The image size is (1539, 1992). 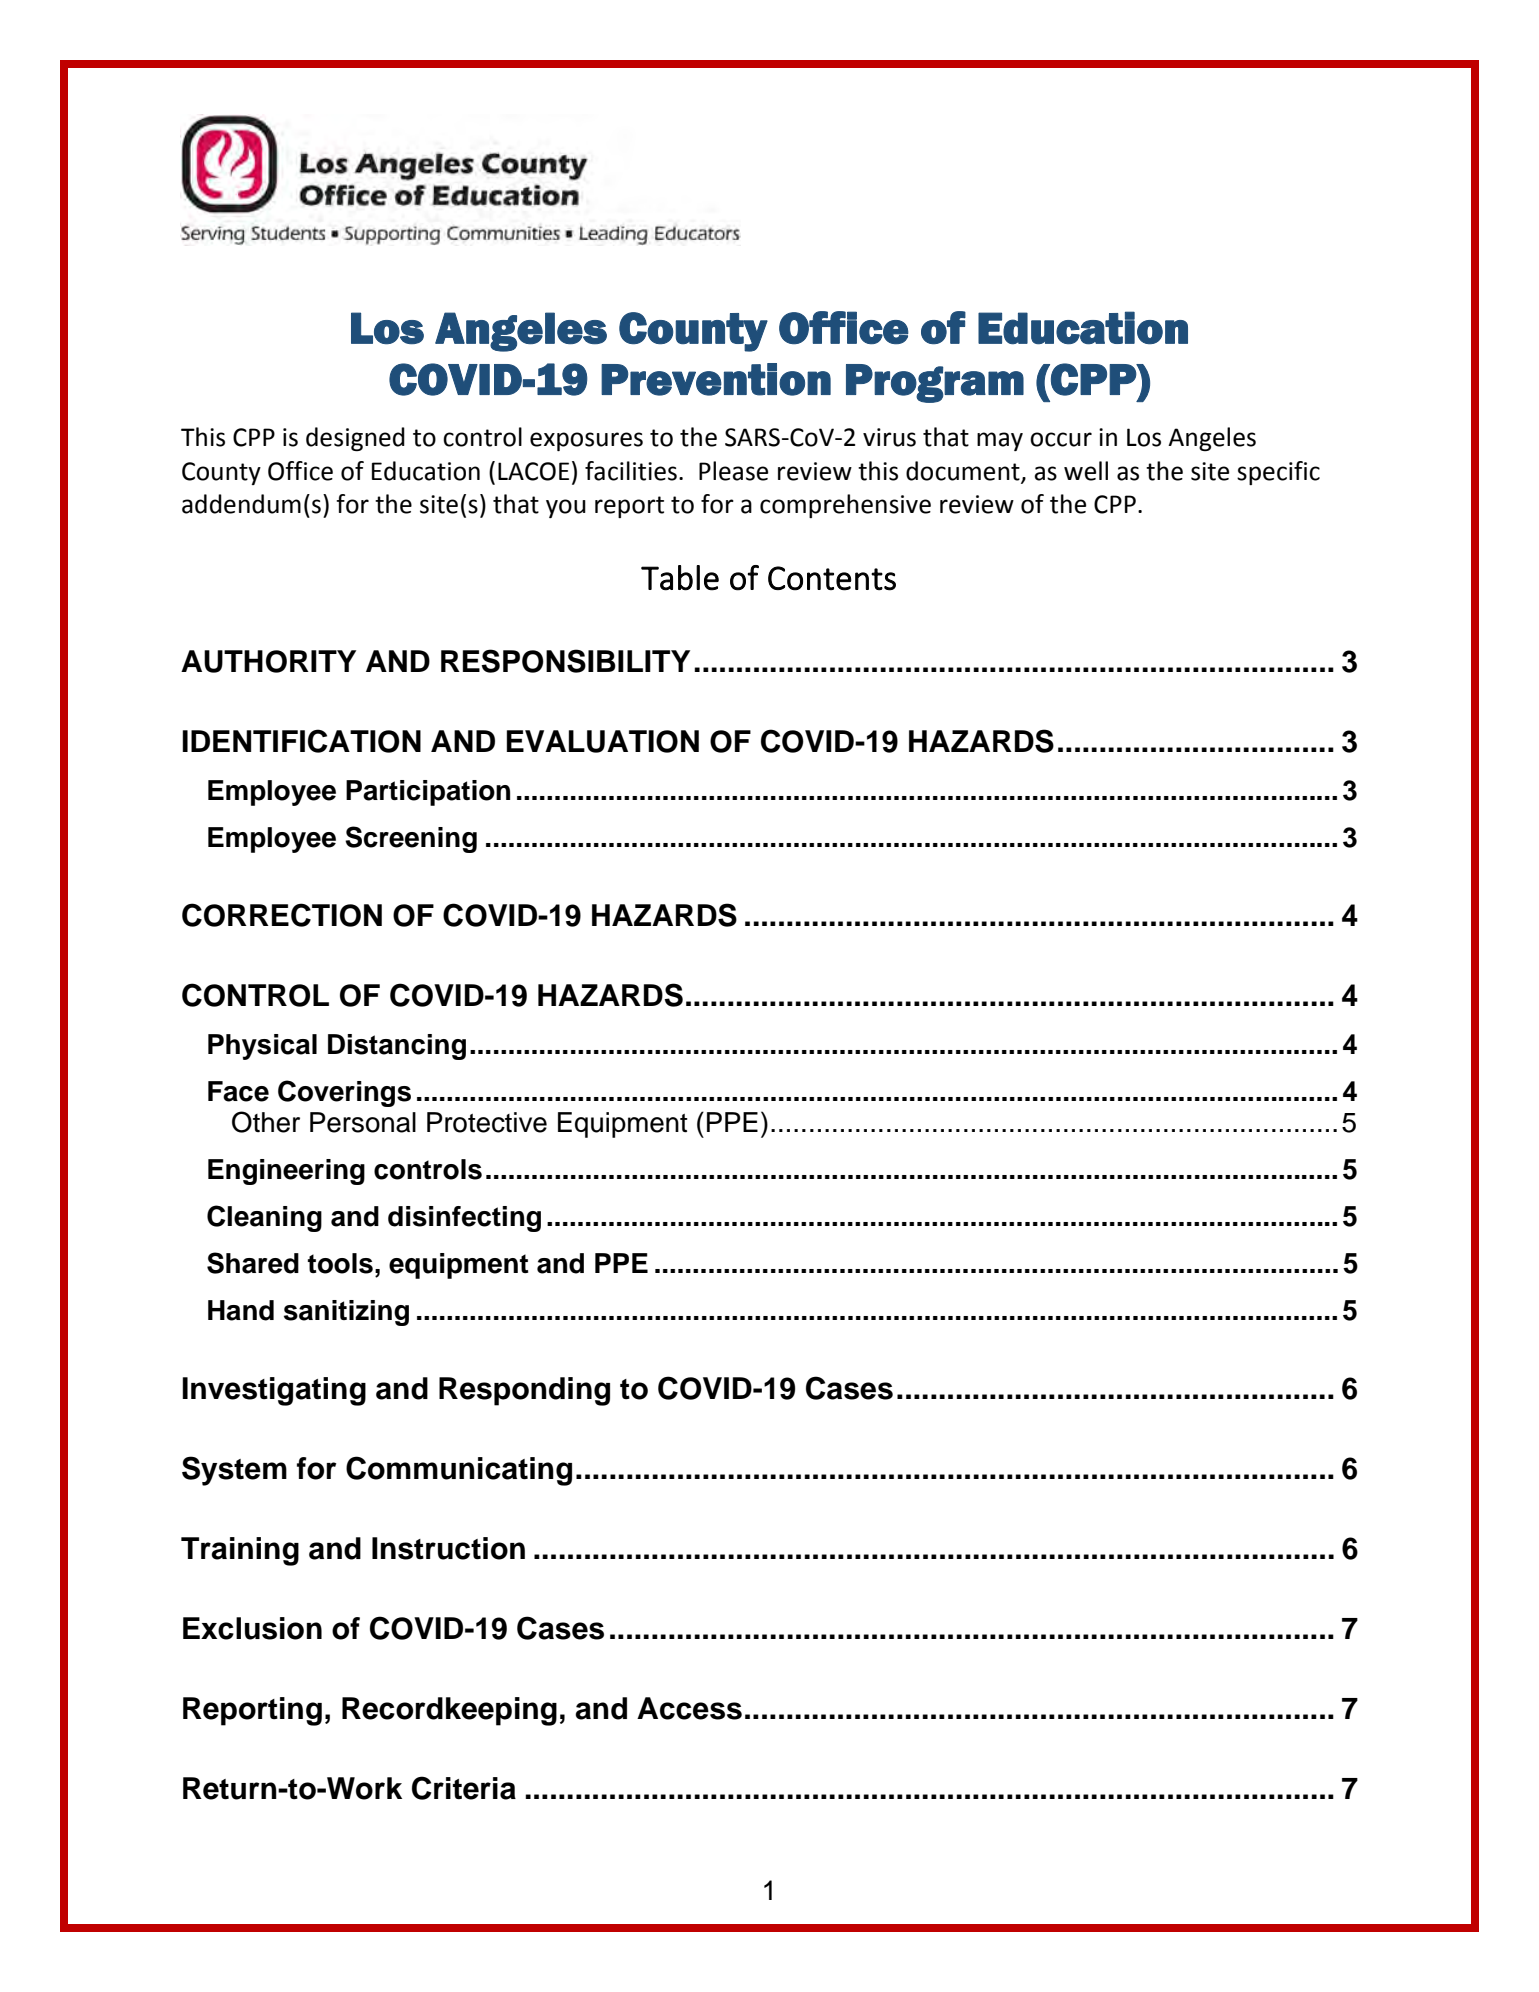 What do you see at coordinates (355, 439) in the page?
I see `designed` at bounding box center [355, 439].
